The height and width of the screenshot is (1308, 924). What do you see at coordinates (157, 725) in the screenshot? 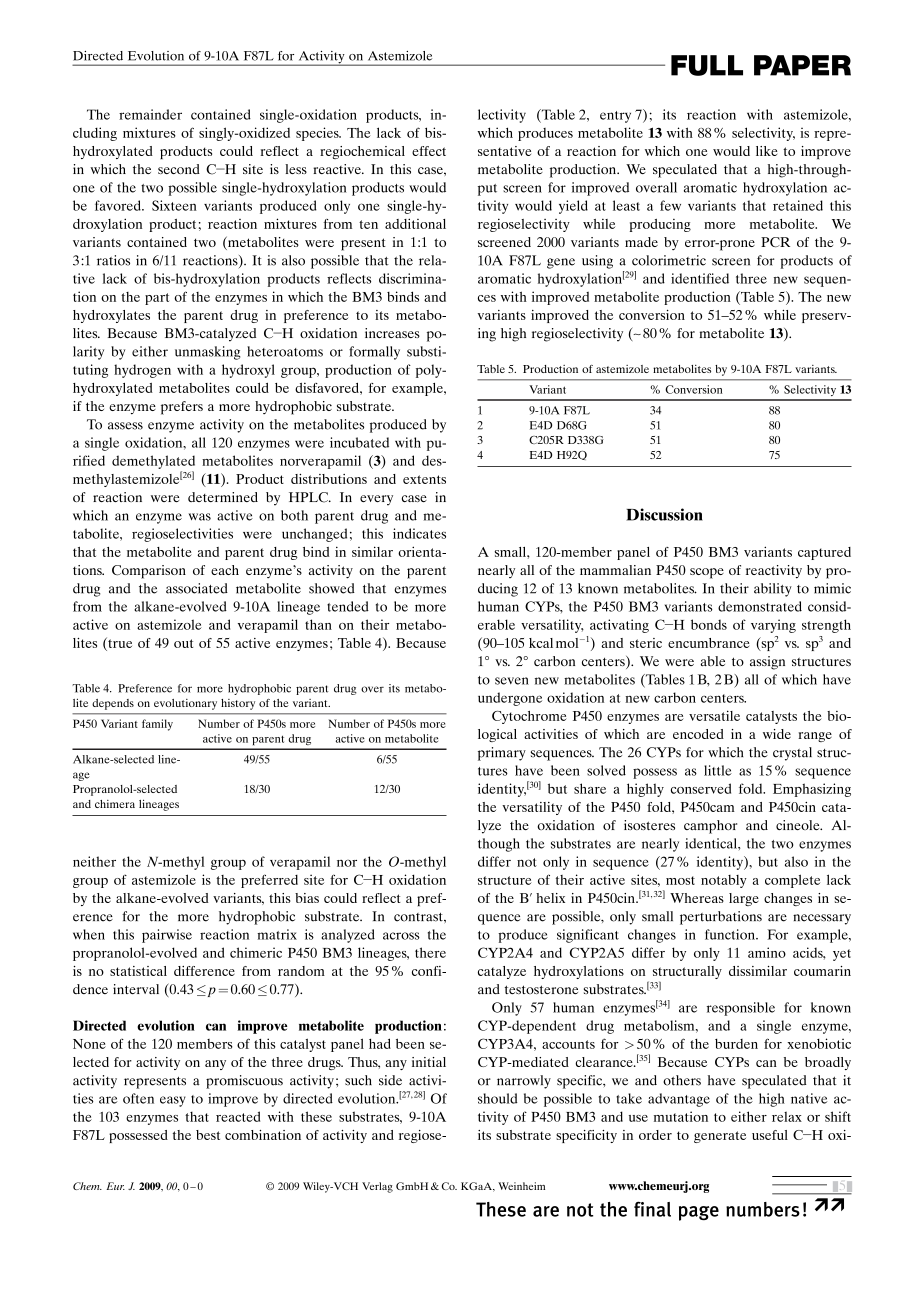
I see `family` at bounding box center [157, 725].
